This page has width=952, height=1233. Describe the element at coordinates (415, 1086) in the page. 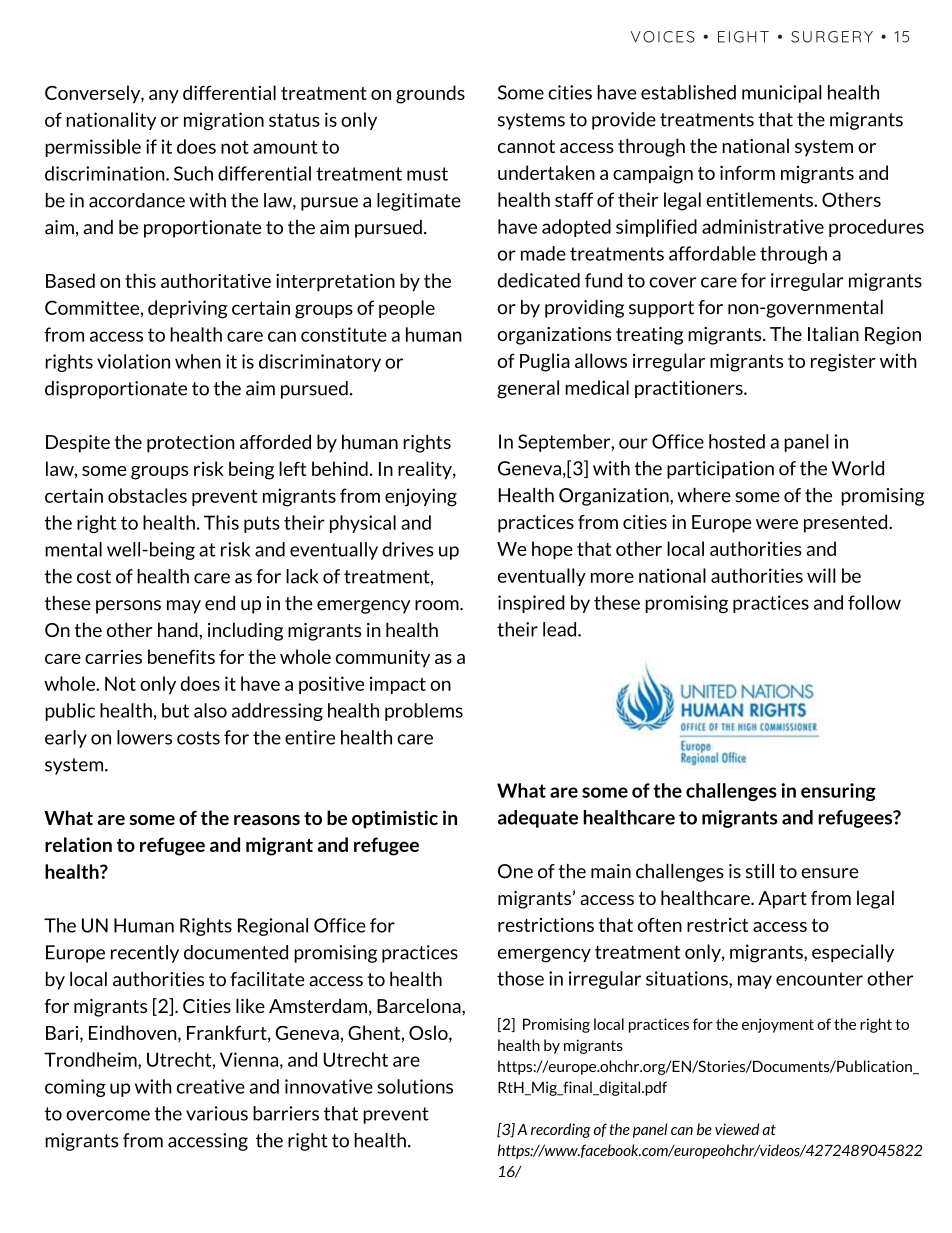

I see `solutions` at that location.
